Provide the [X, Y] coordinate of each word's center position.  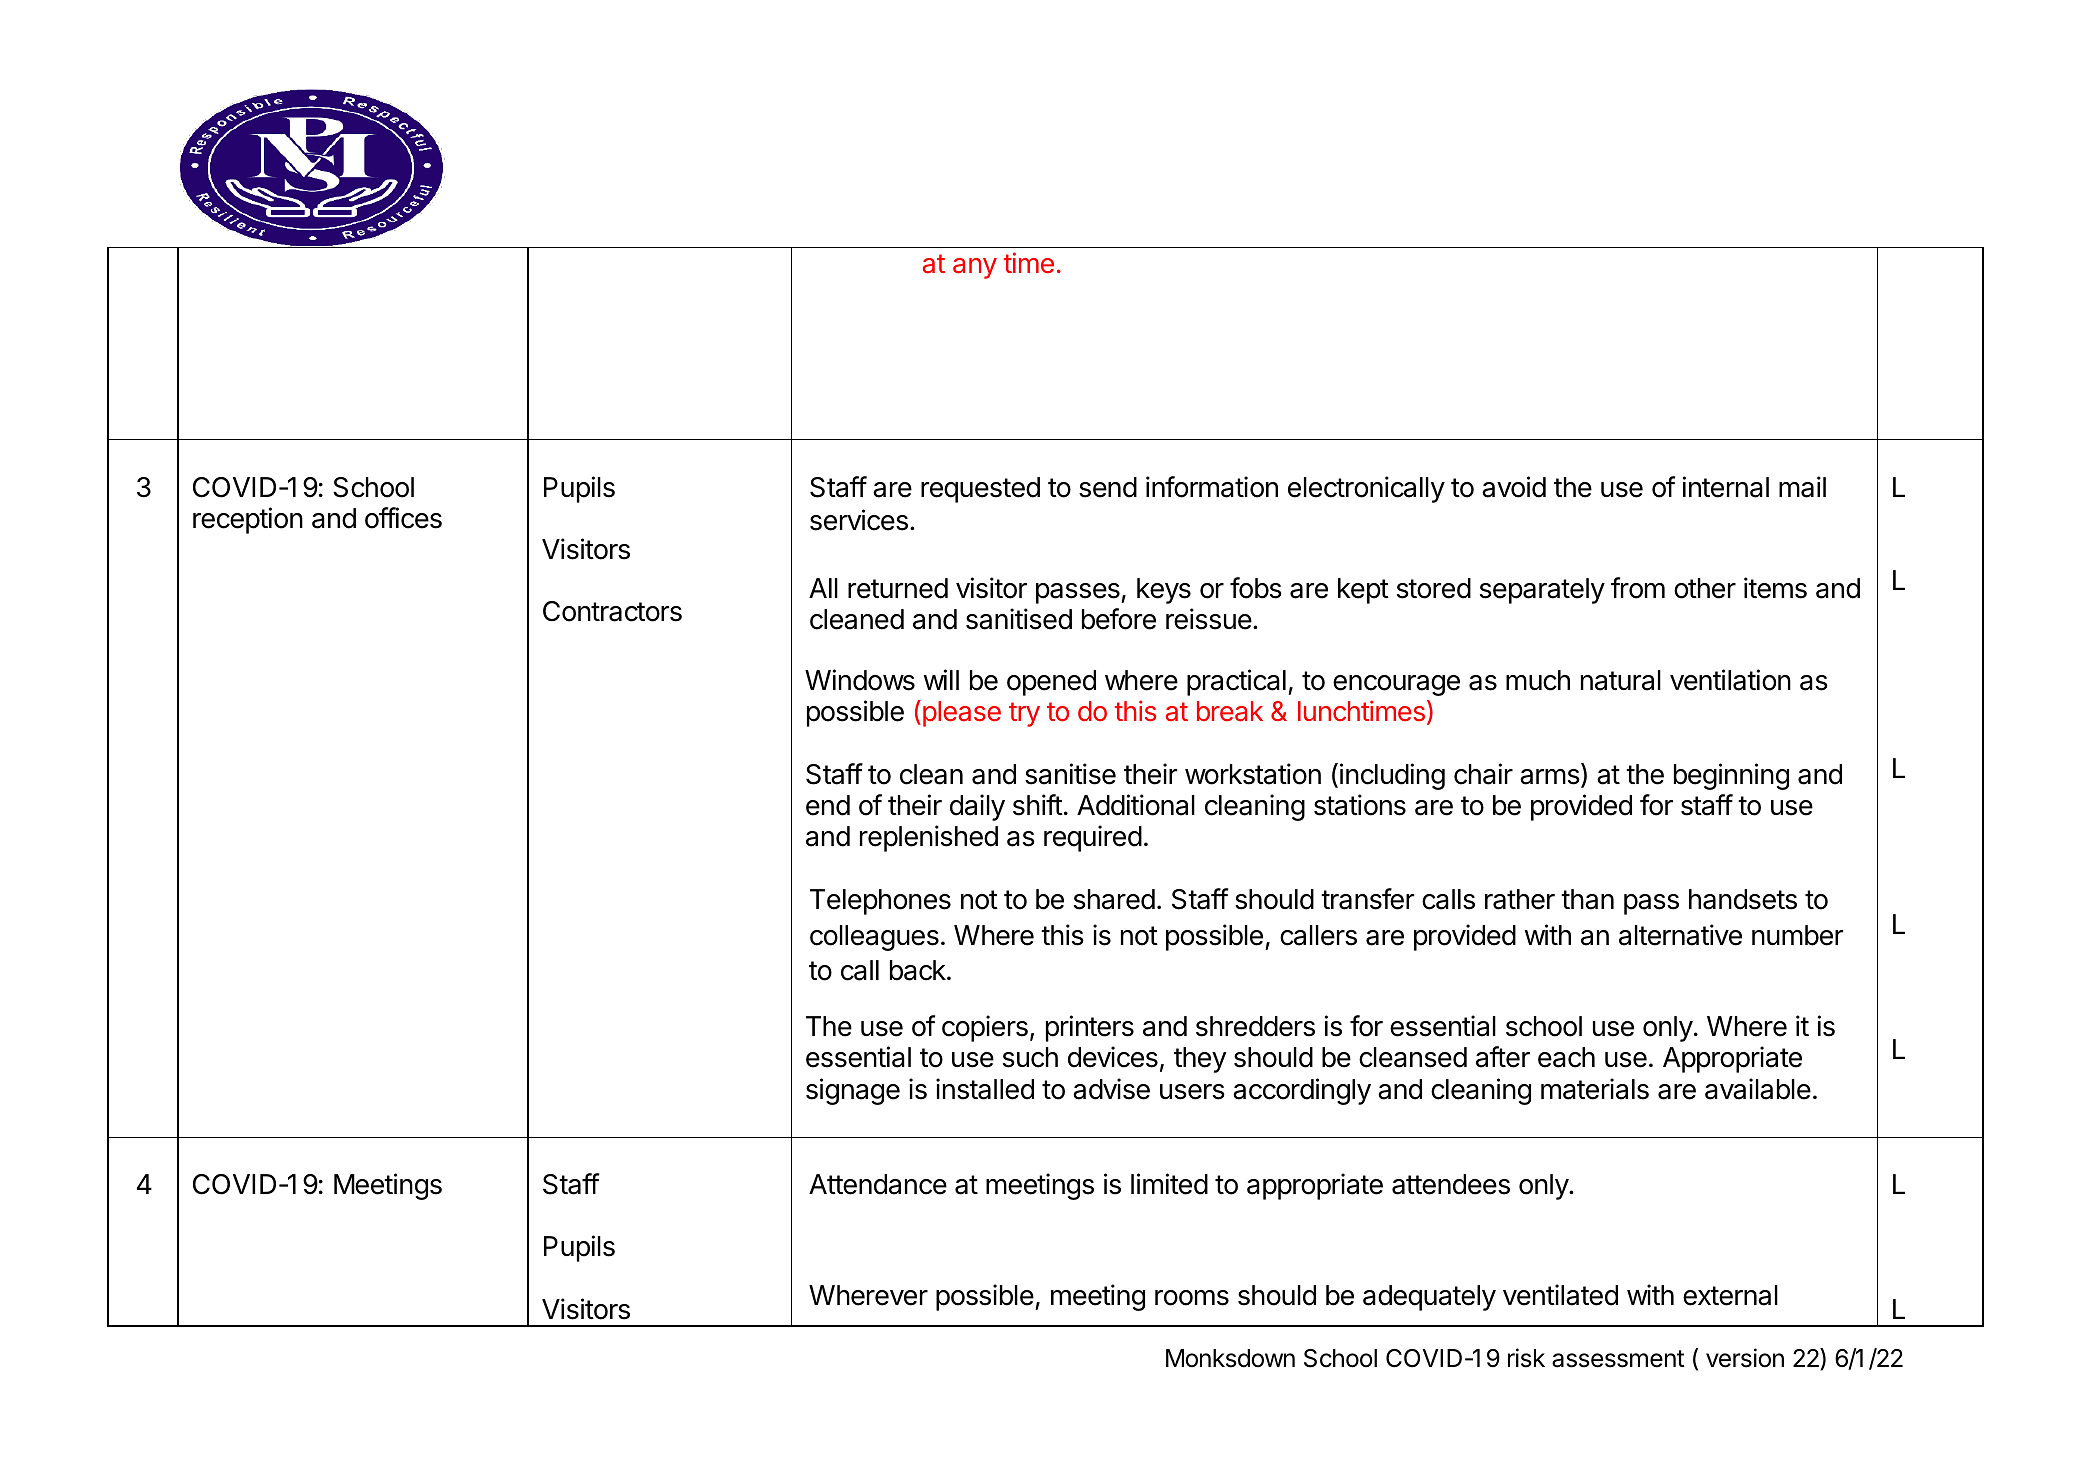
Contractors [612, 611]
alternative [1680, 935]
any [975, 268]
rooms [1192, 1298]
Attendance [878, 1184]
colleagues [874, 938]
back [919, 970]
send [1108, 487]
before [1119, 619]
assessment [1618, 1359]
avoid [1514, 487]
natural [1621, 680]
